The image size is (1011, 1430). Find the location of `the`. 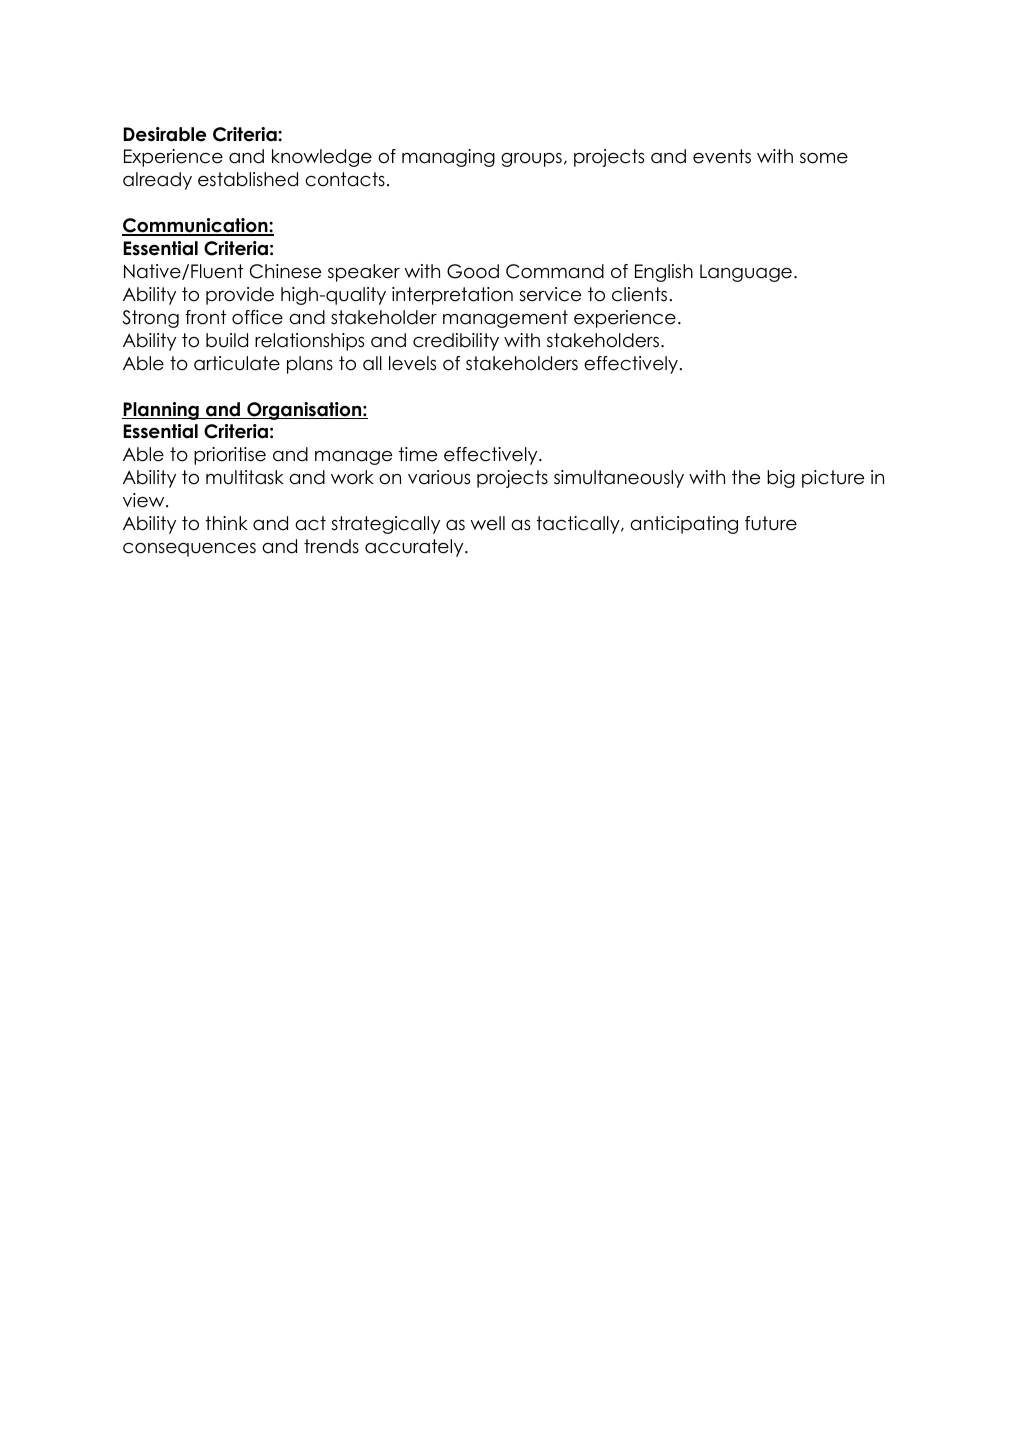

the is located at coordinates (746, 477).
